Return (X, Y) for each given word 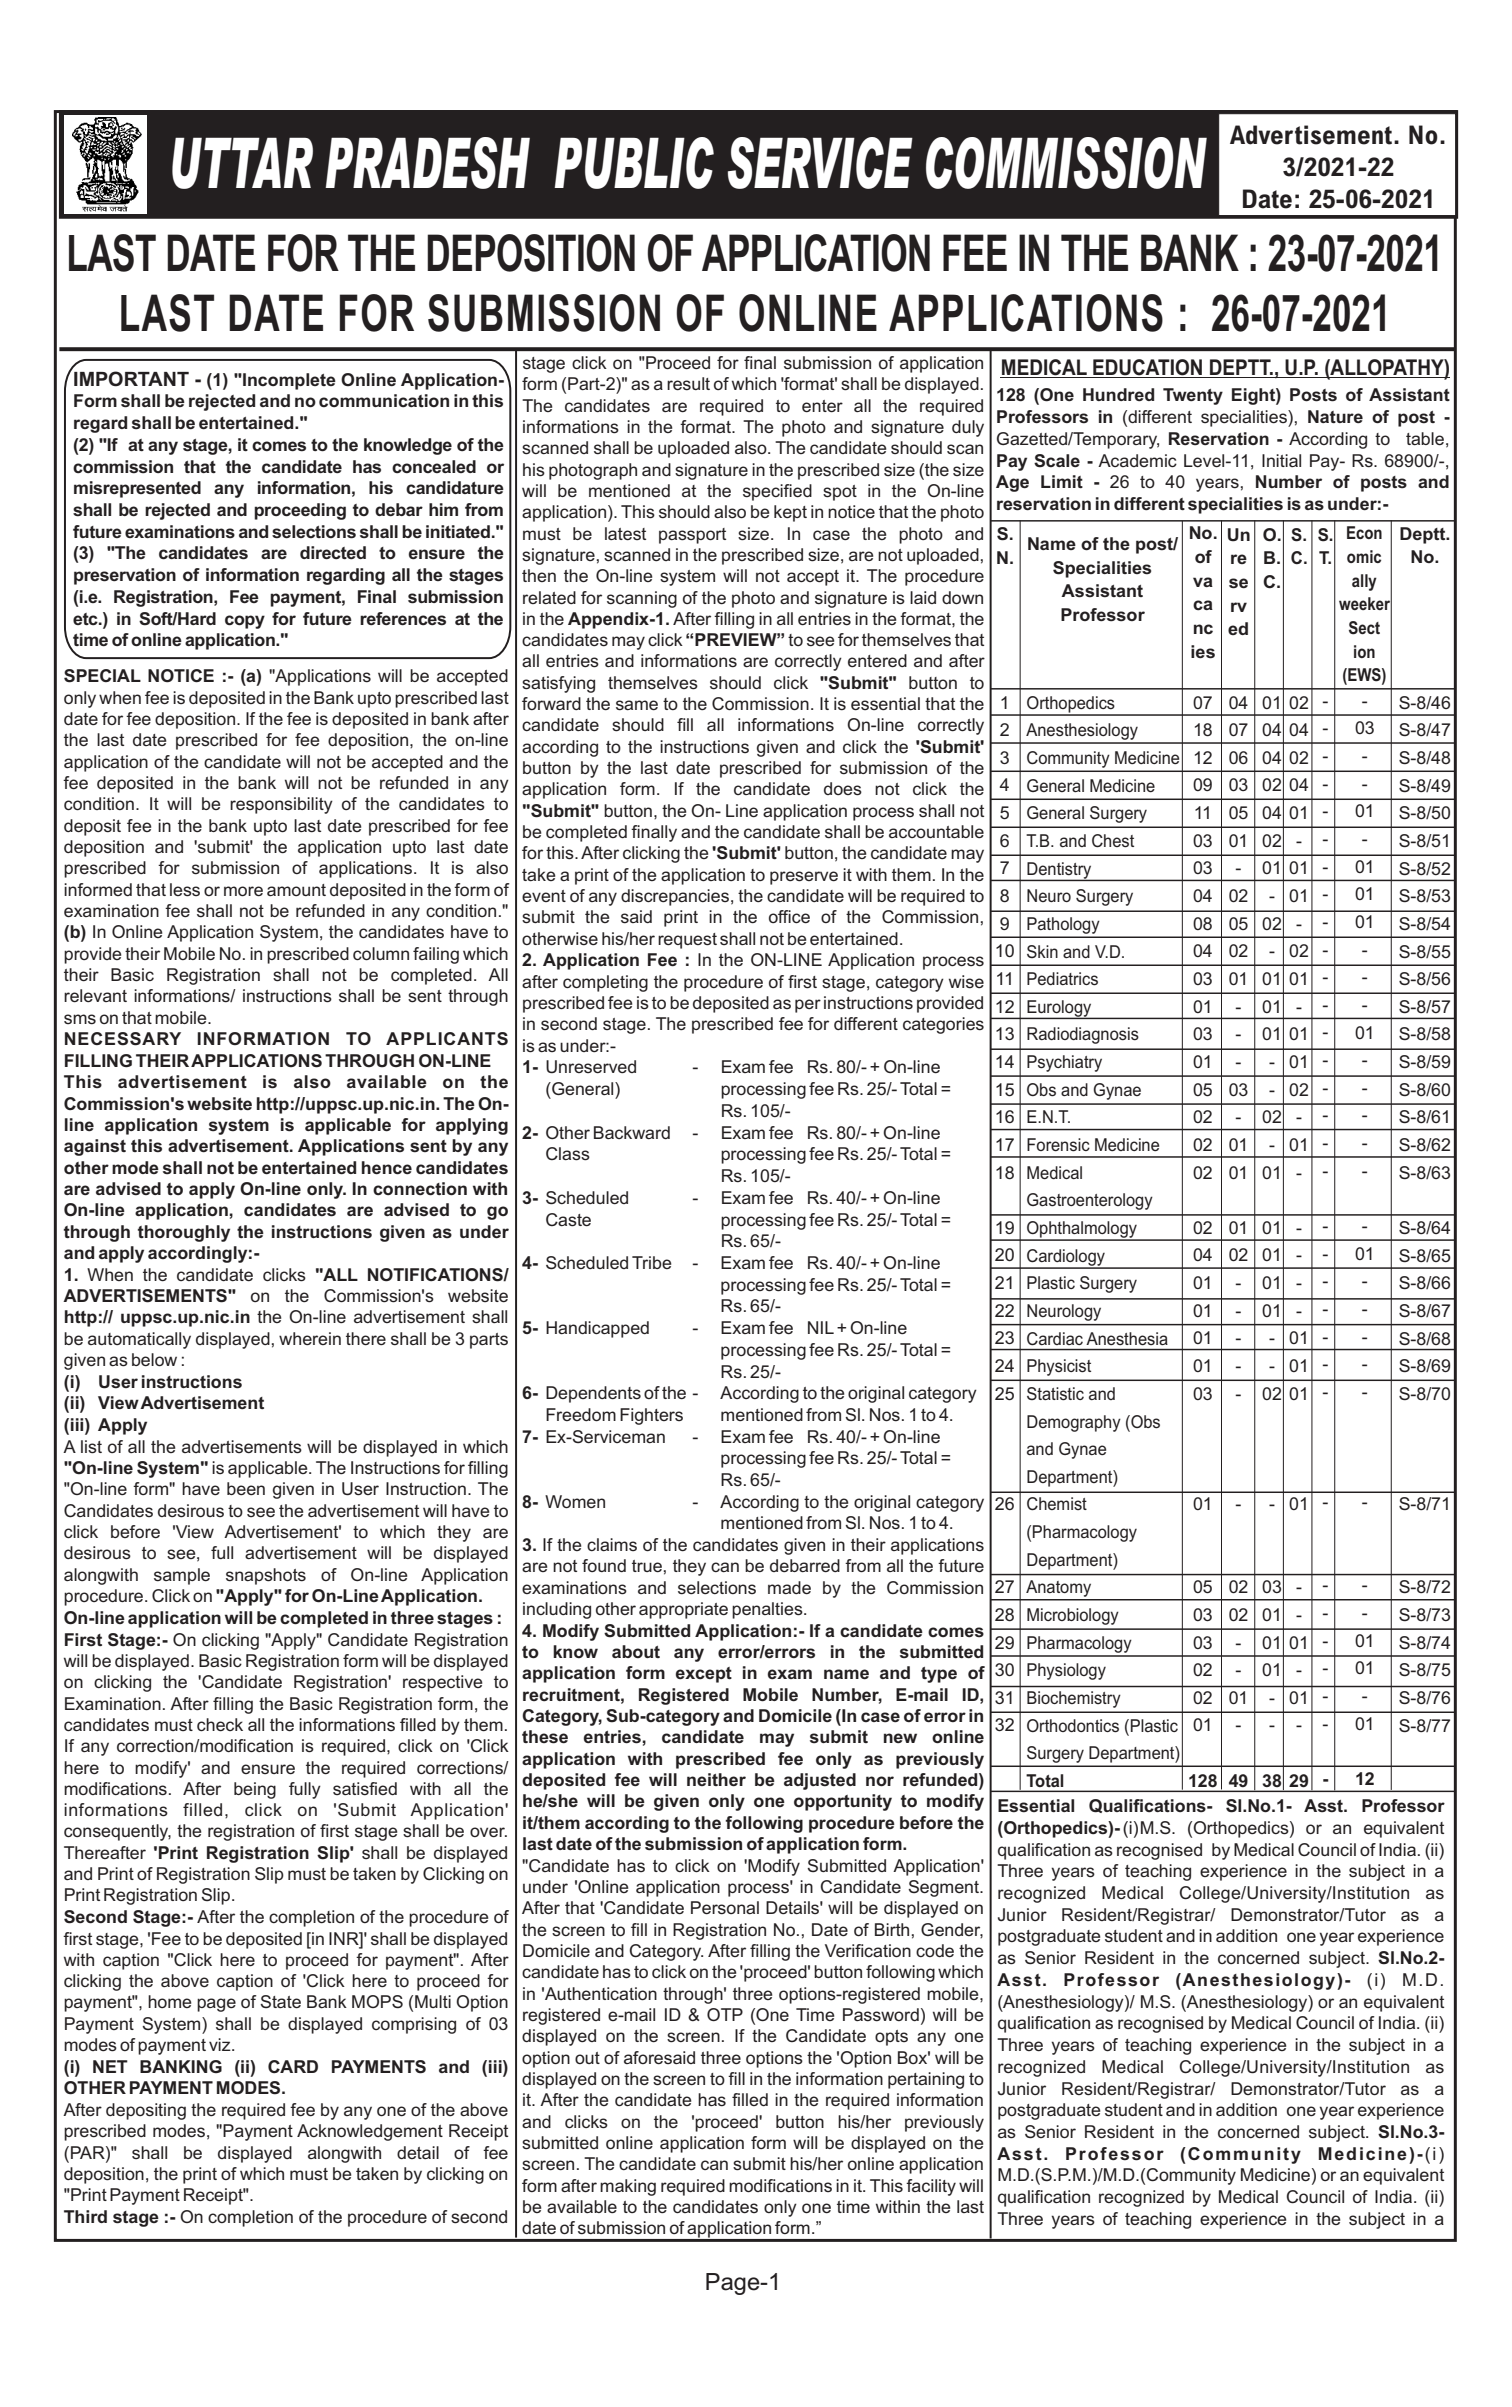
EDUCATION (1147, 367)
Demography (1074, 1423)
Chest (1113, 841)
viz (221, 2044)
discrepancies (675, 897)
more (243, 891)
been (246, 1488)
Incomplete (288, 381)
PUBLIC (634, 163)
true (647, 1566)
